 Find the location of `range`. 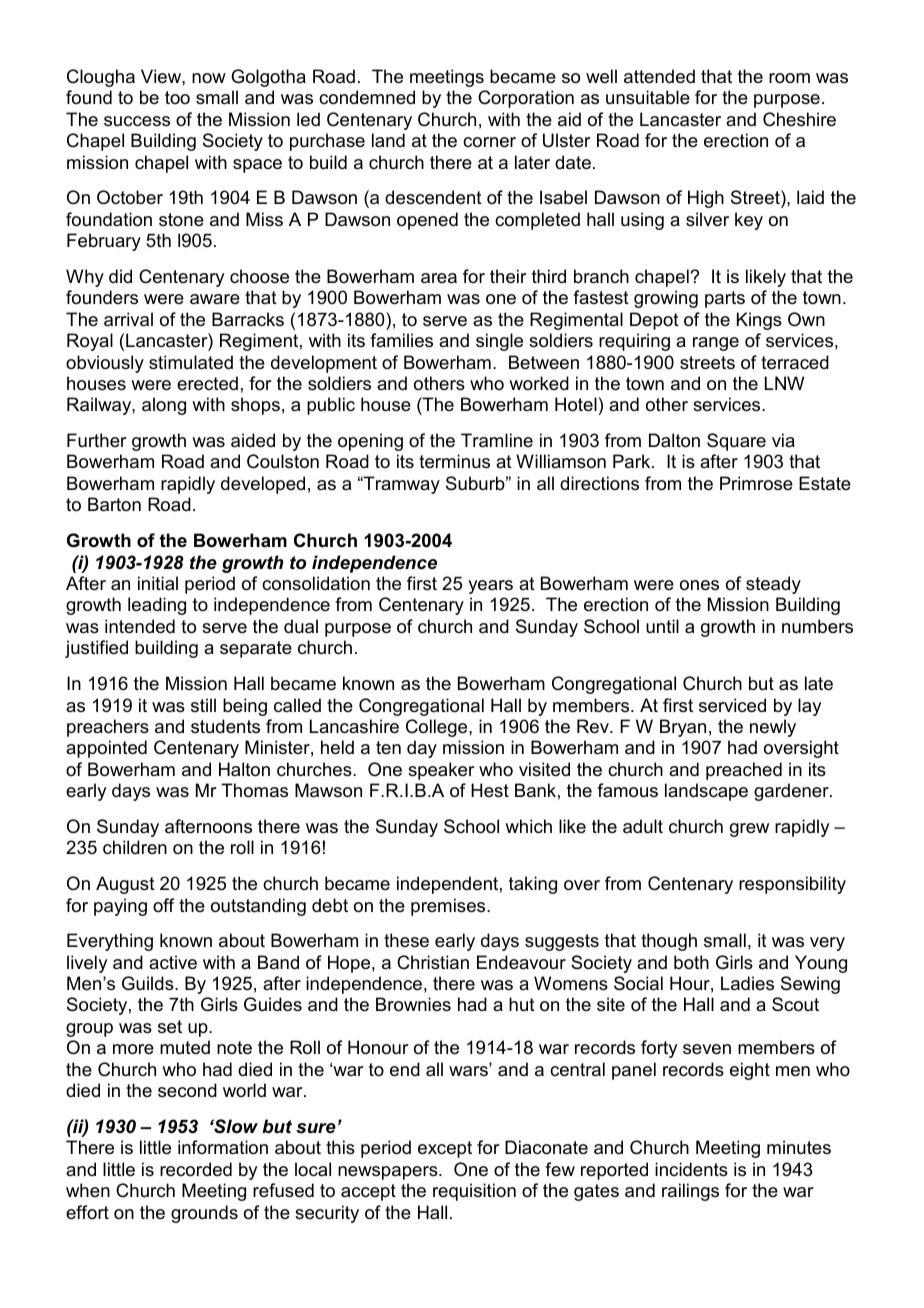

range is located at coordinates (716, 344).
